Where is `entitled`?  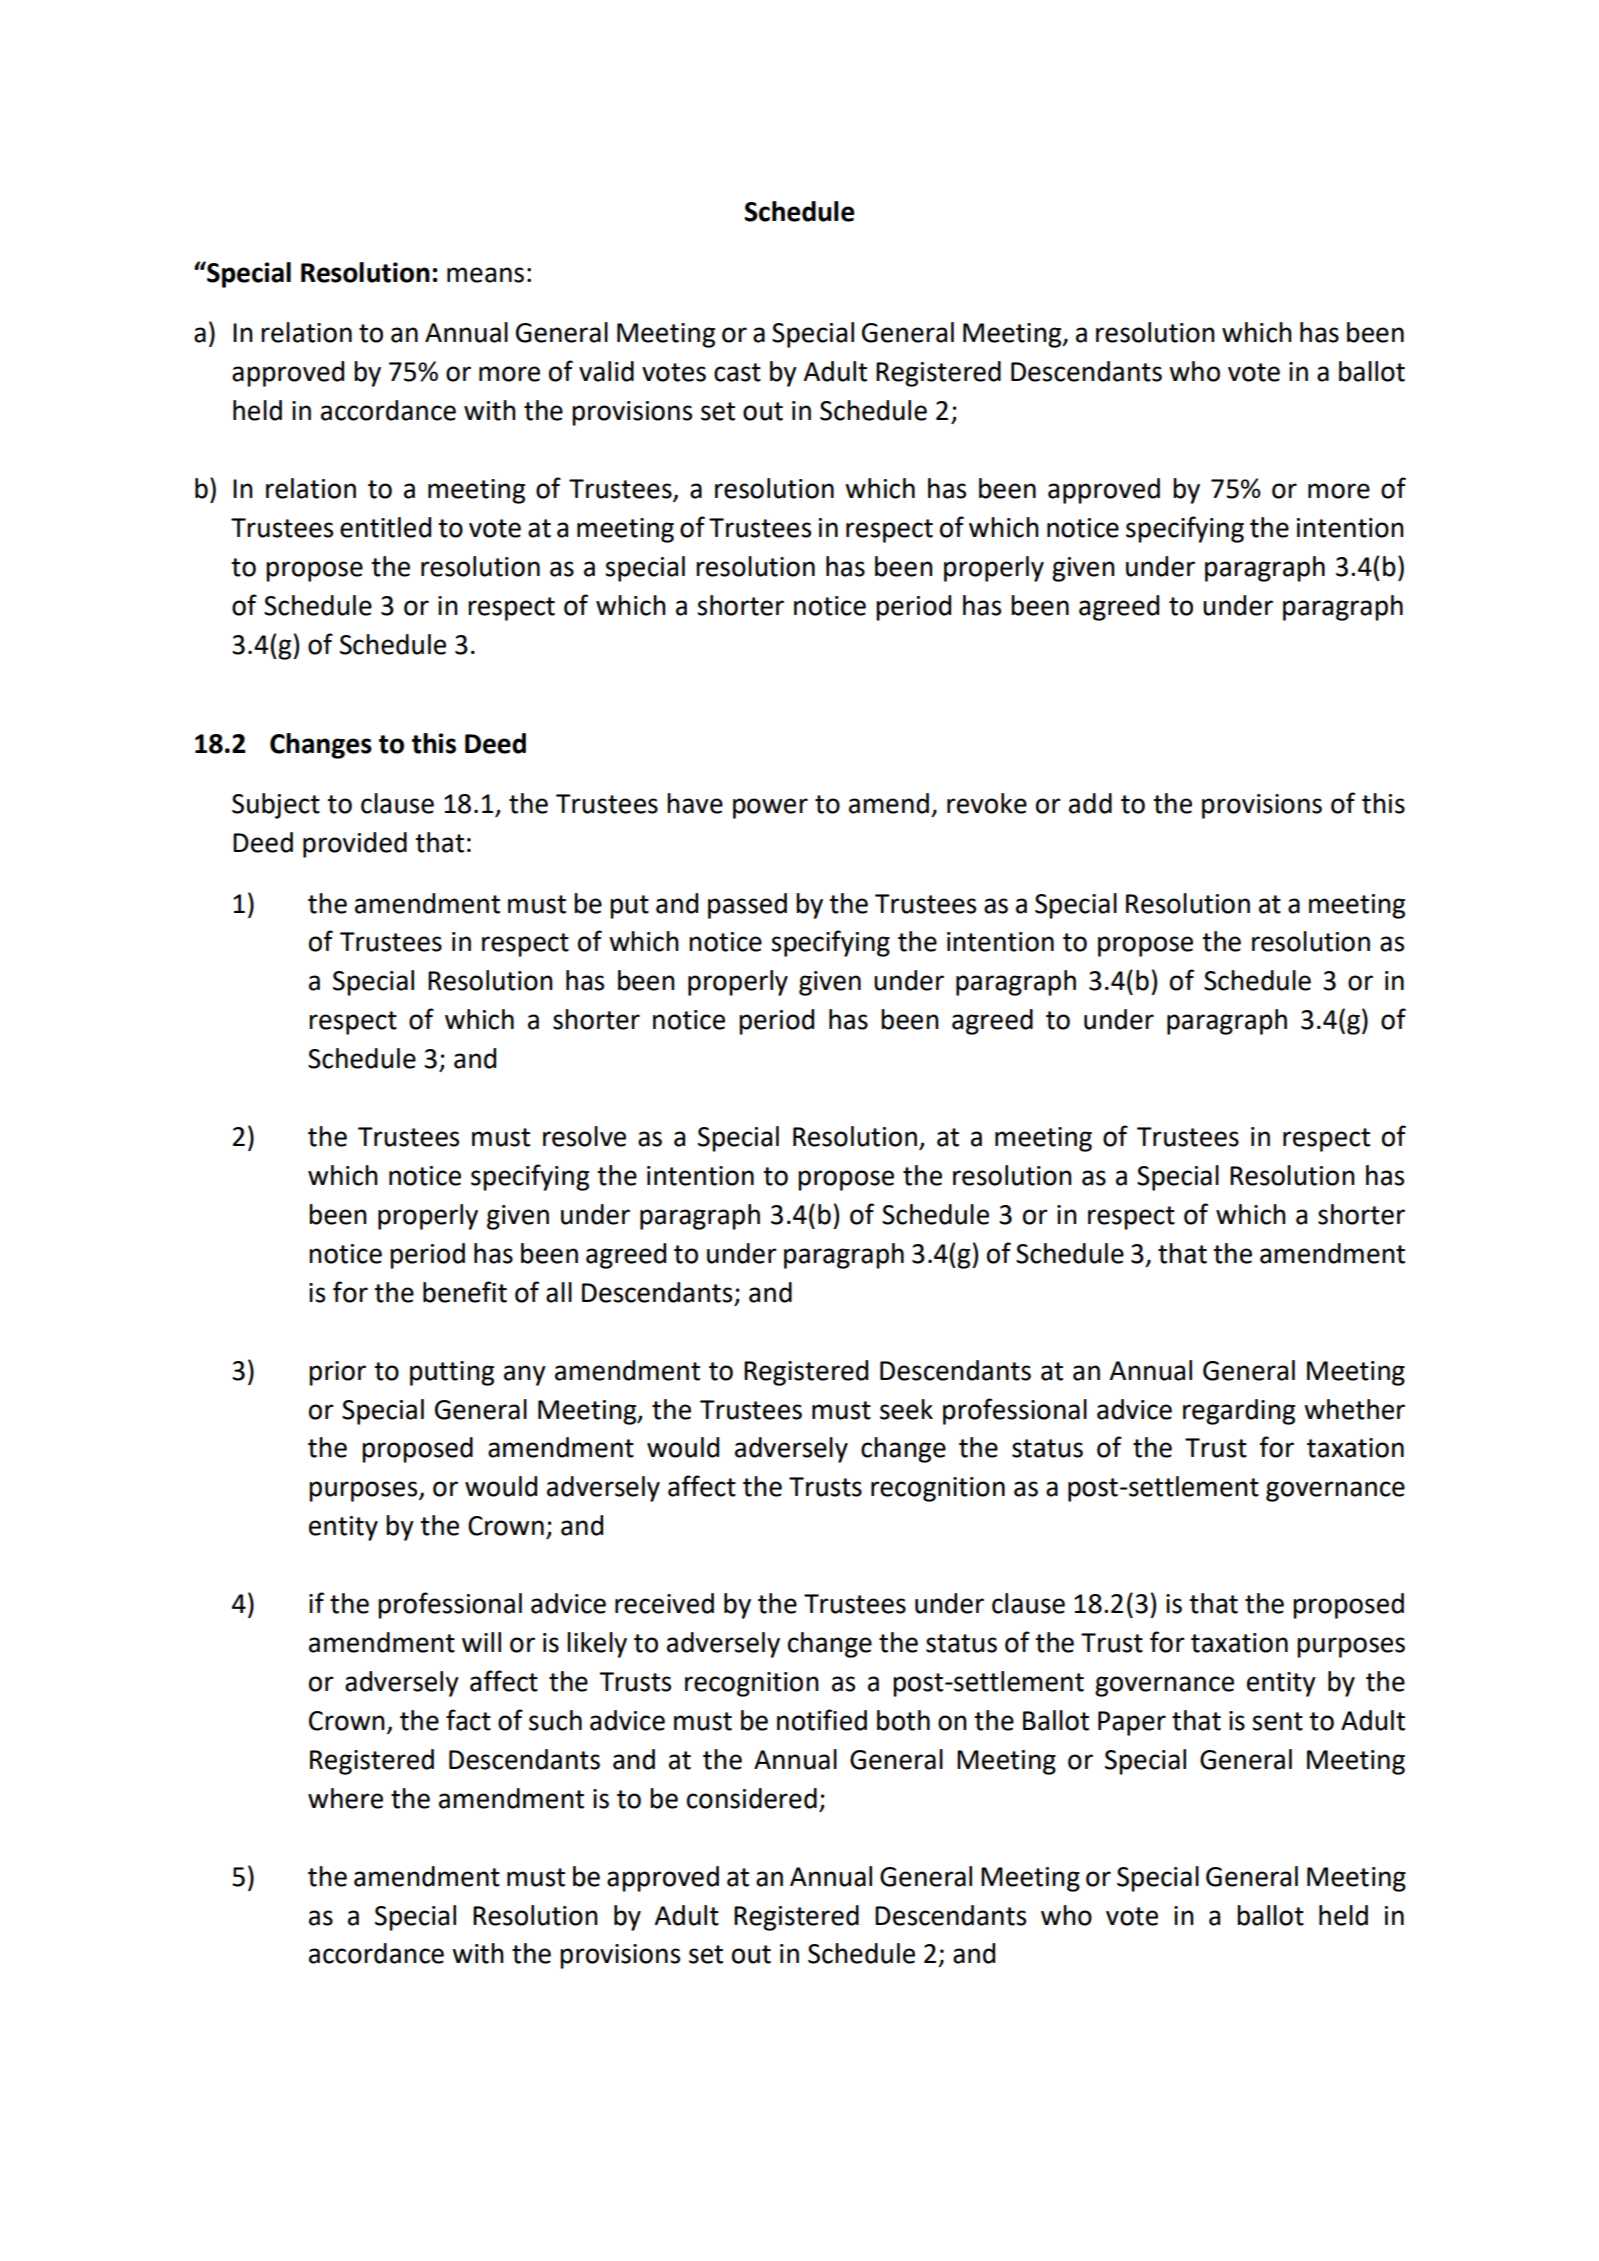
entitled is located at coordinates (385, 527).
